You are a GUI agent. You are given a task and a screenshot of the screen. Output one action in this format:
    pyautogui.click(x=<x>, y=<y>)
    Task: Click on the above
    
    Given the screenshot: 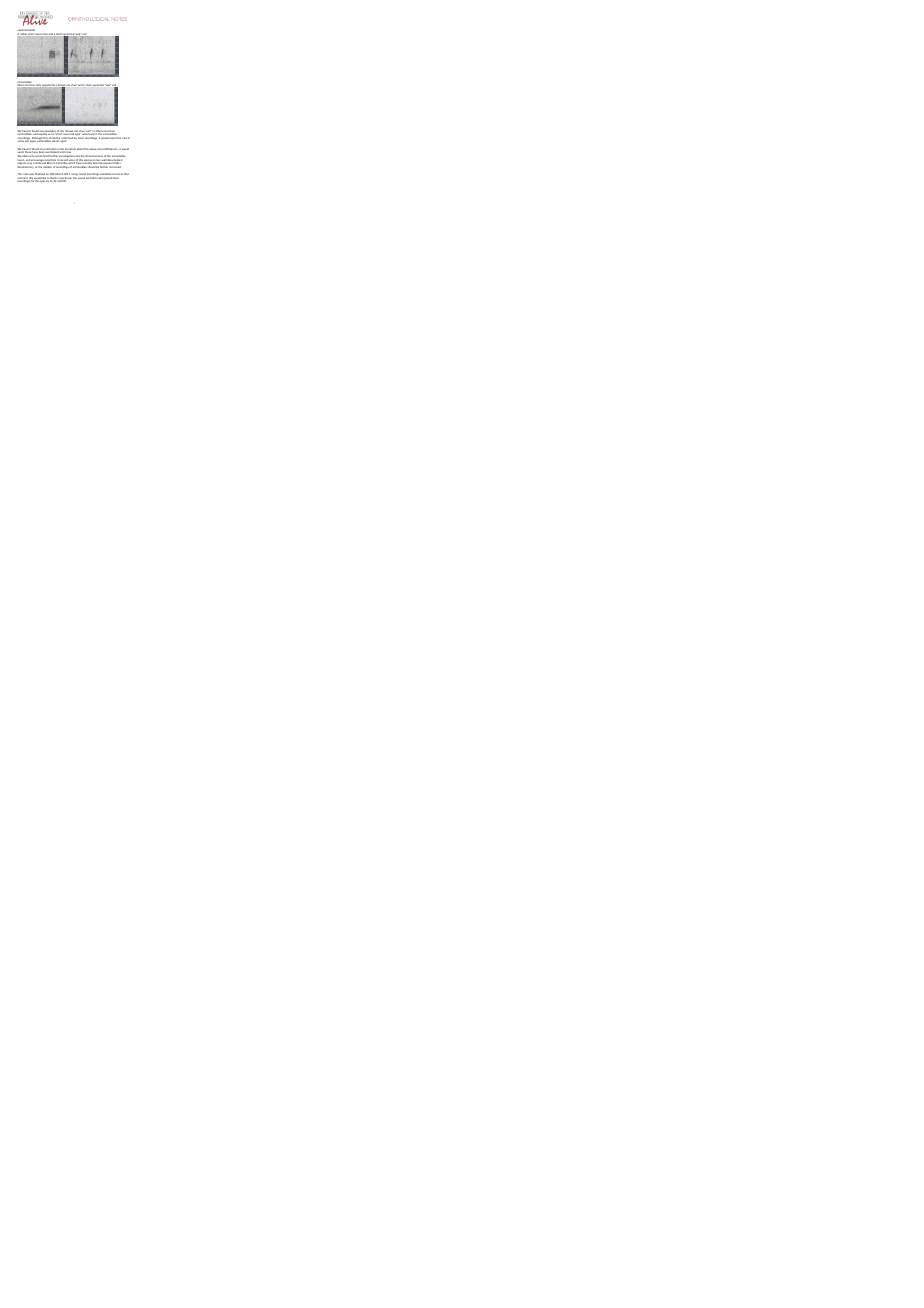 What is the action you would take?
    pyautogui.click(x=92, y=149)
